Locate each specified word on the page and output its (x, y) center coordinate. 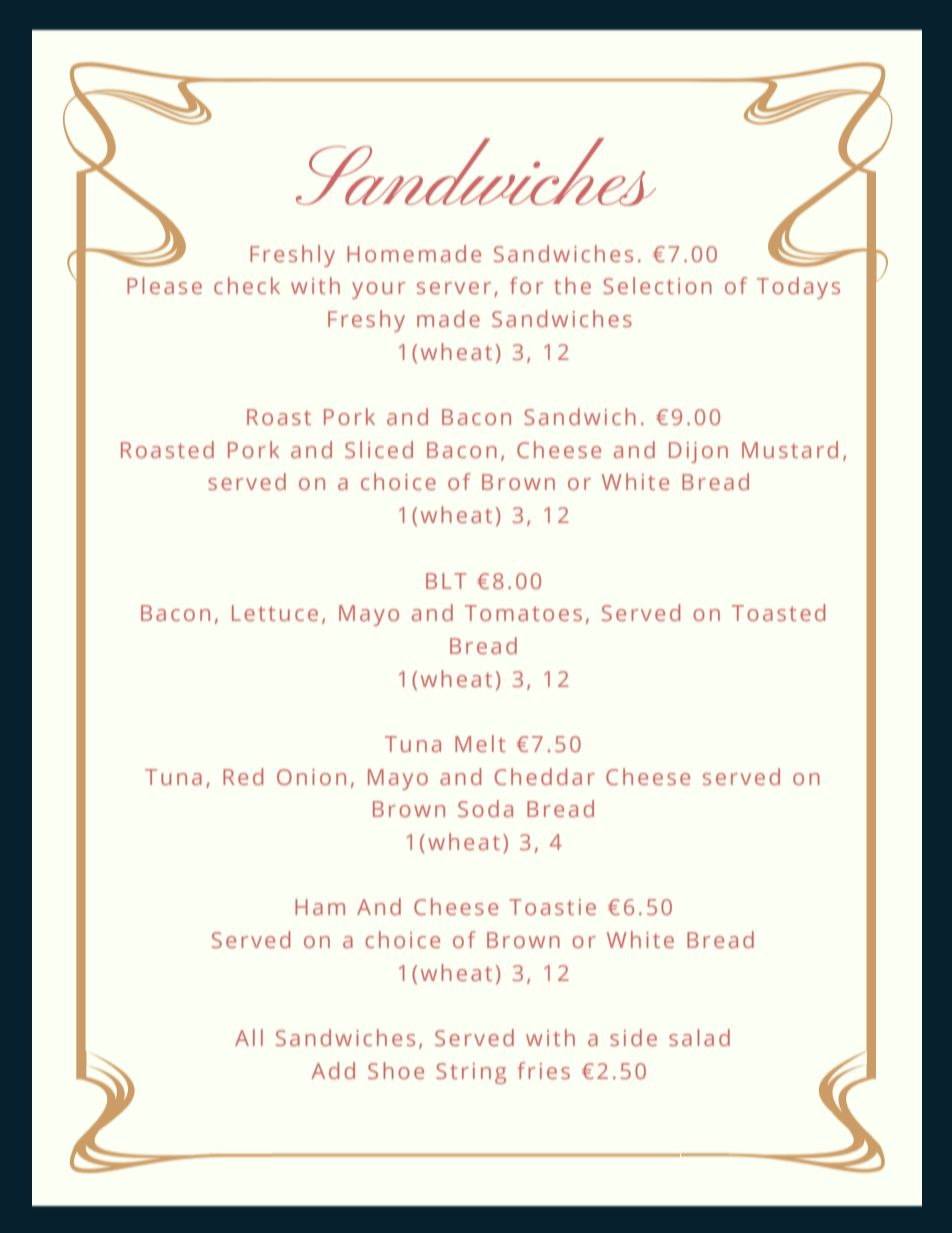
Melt (480, 743)
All (249, 1037)
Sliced (379, 449)
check (247, 285)
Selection (657, 285)
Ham (320, 907)
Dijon (698, 452)
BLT (446, 581)
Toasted (778, 612)
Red (243, 776)
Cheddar (545, 776)
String (471, 1073)
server (454, 288)
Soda (485, 808)
